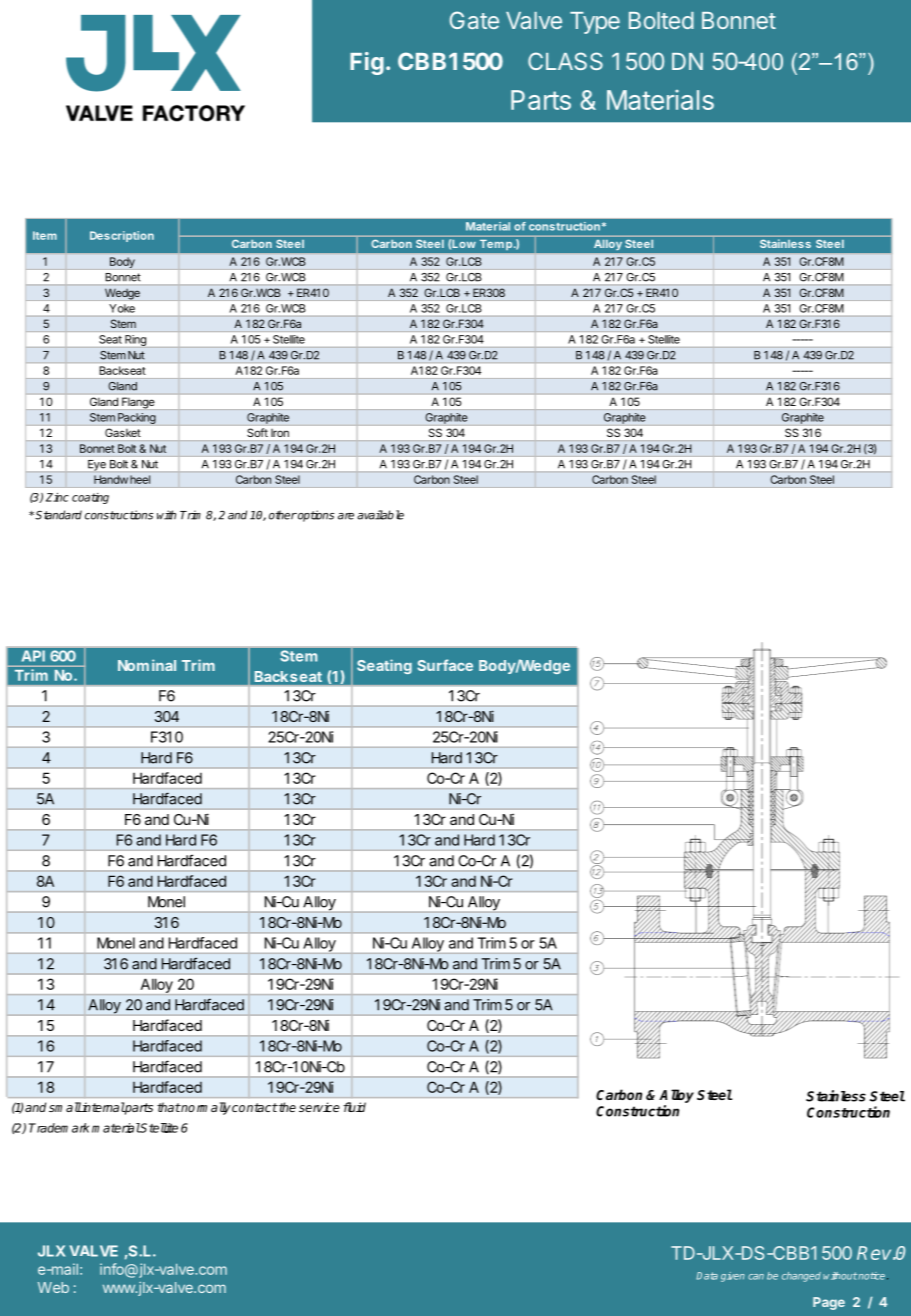  What do you see at coordinates (565, 61) in the image?
I see `CLASS` at bounding box center [565, 61].
